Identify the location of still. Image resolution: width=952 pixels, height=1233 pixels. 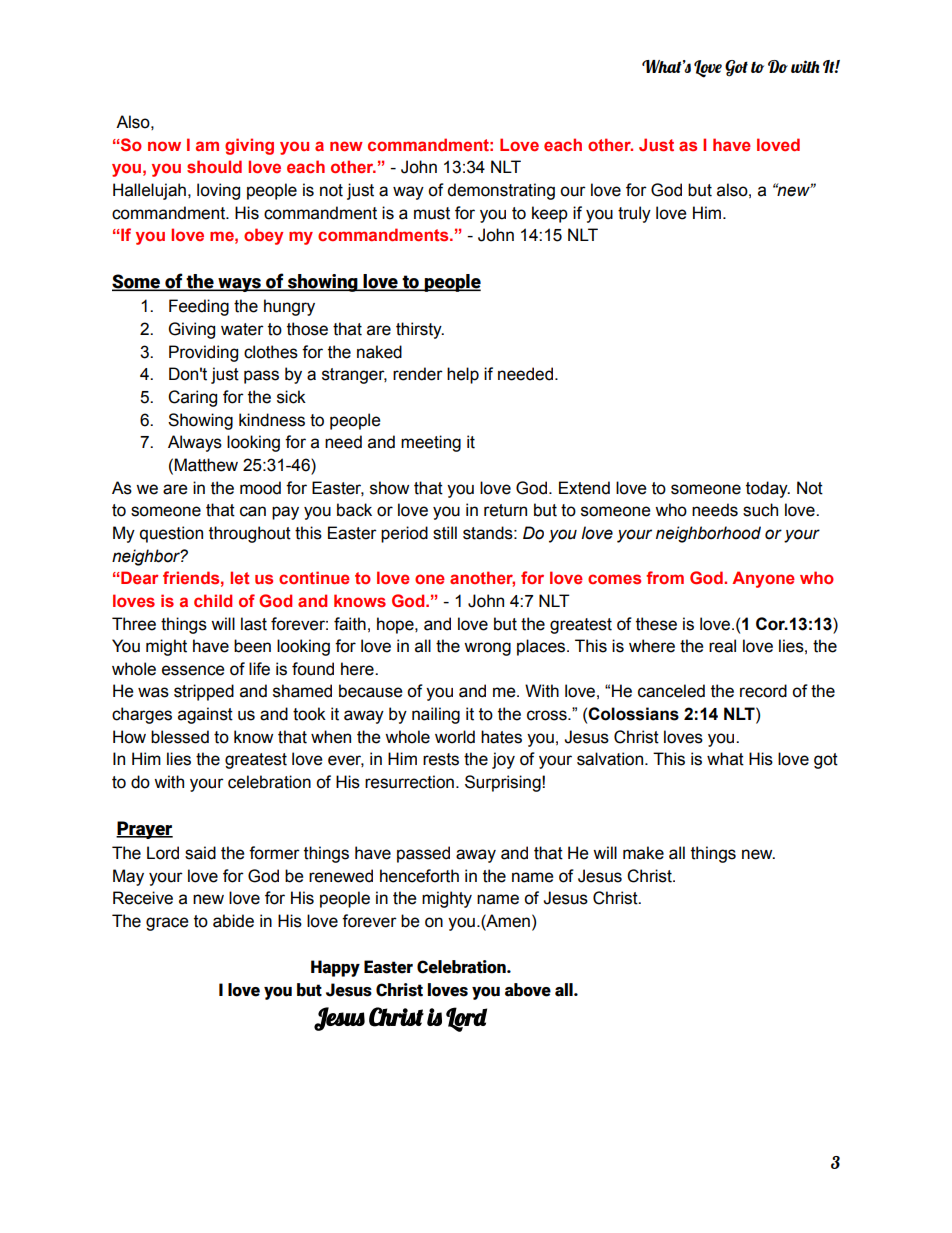
(445, 533).
